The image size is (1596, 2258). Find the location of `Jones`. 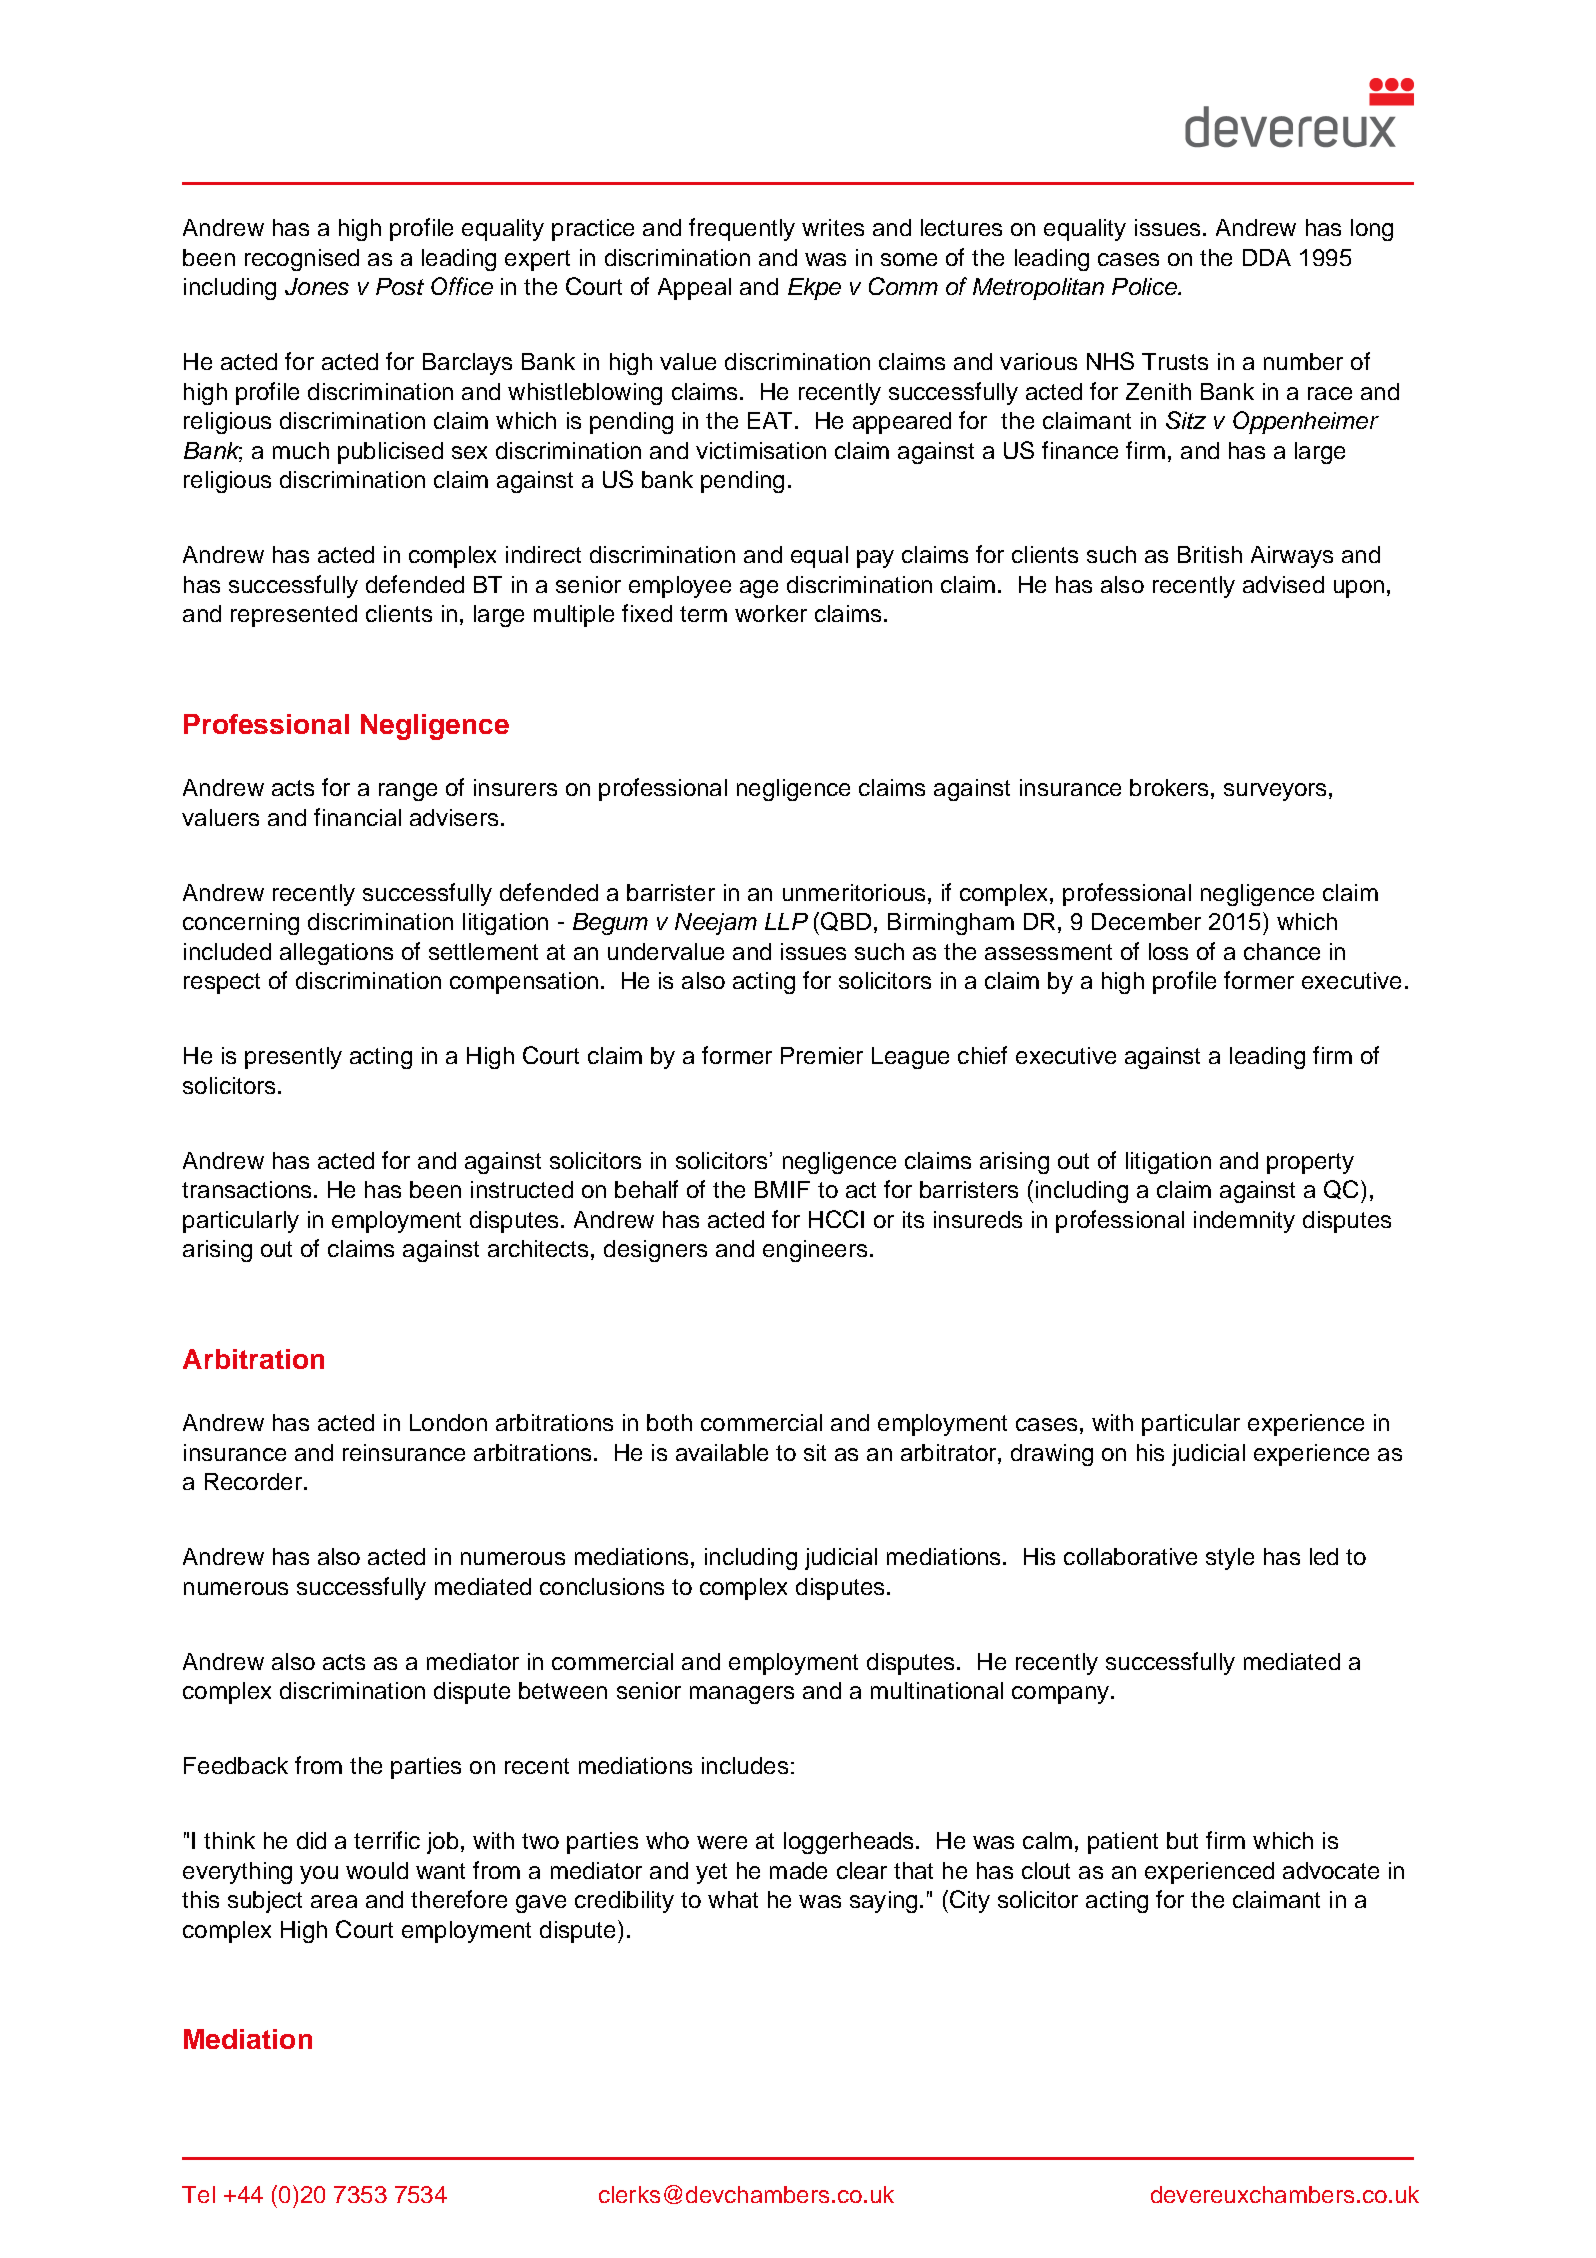

Jones is located at coordinates (317, 286).
